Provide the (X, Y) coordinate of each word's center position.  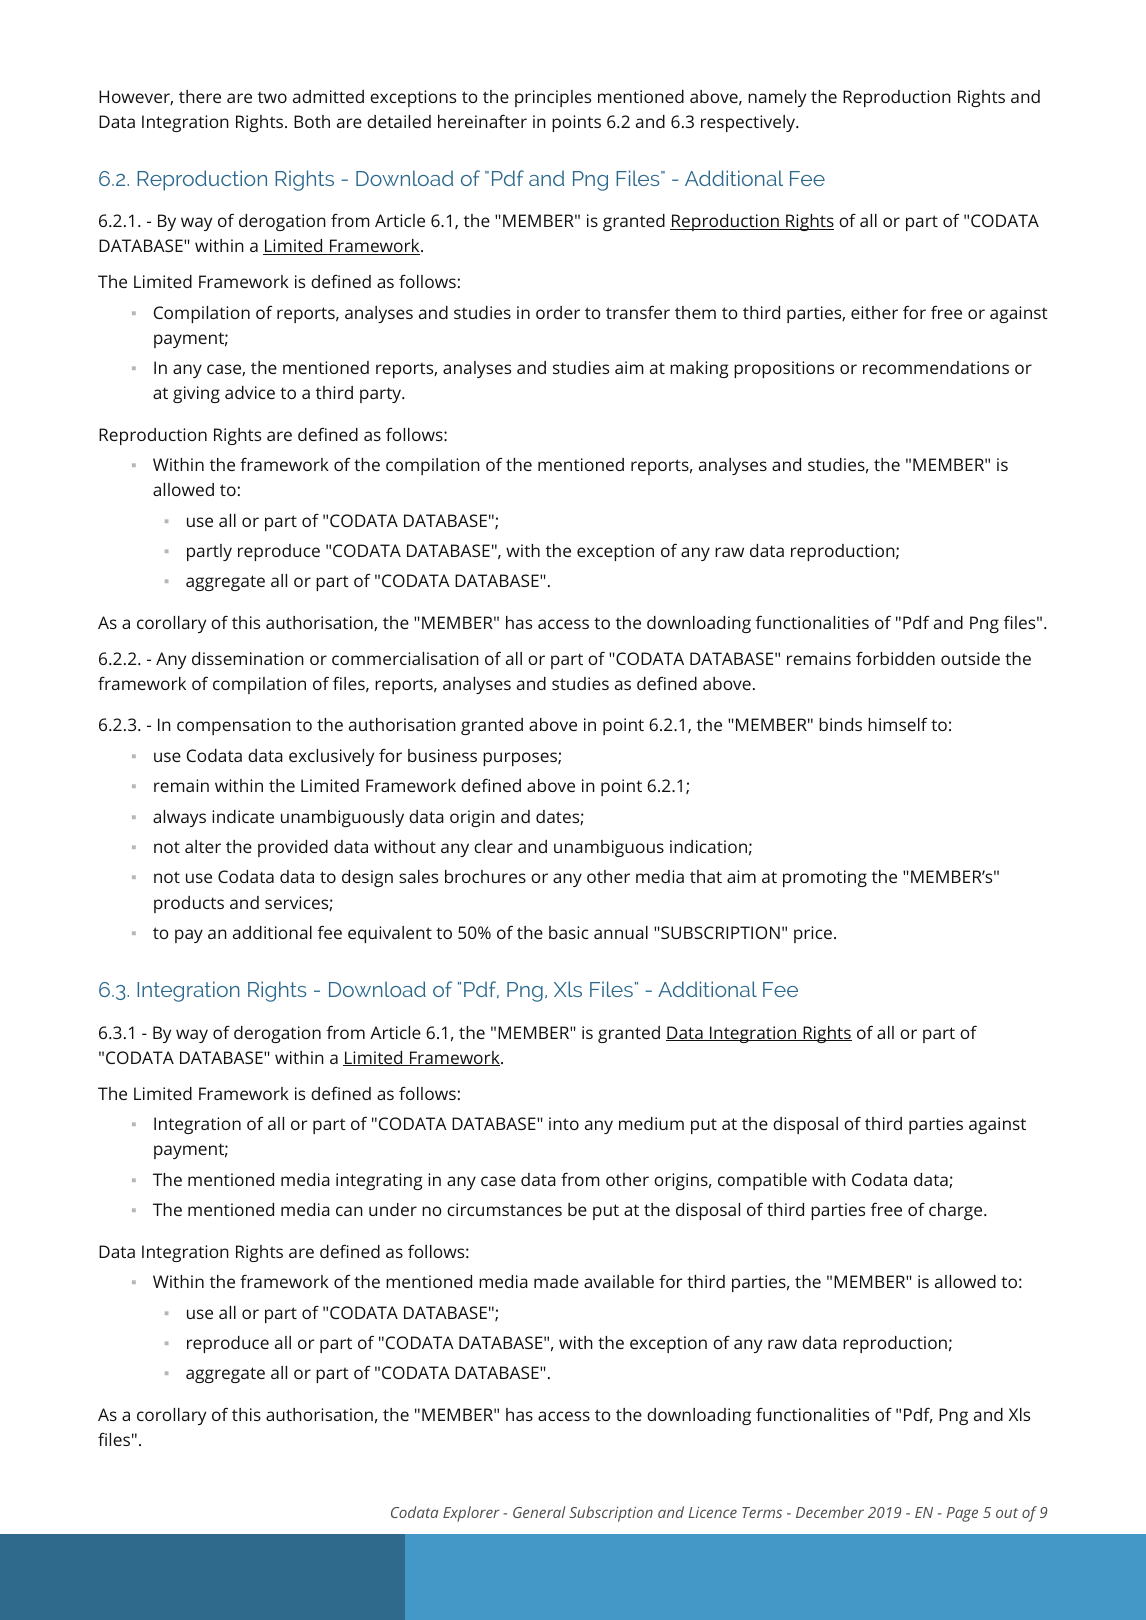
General (539, 1512)
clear (493, 846)
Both (312, 121)
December (830, 1512)
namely (777, 98)
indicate (243, 816)
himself (898, 724)
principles (553, 98)
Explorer (471, 1514)
